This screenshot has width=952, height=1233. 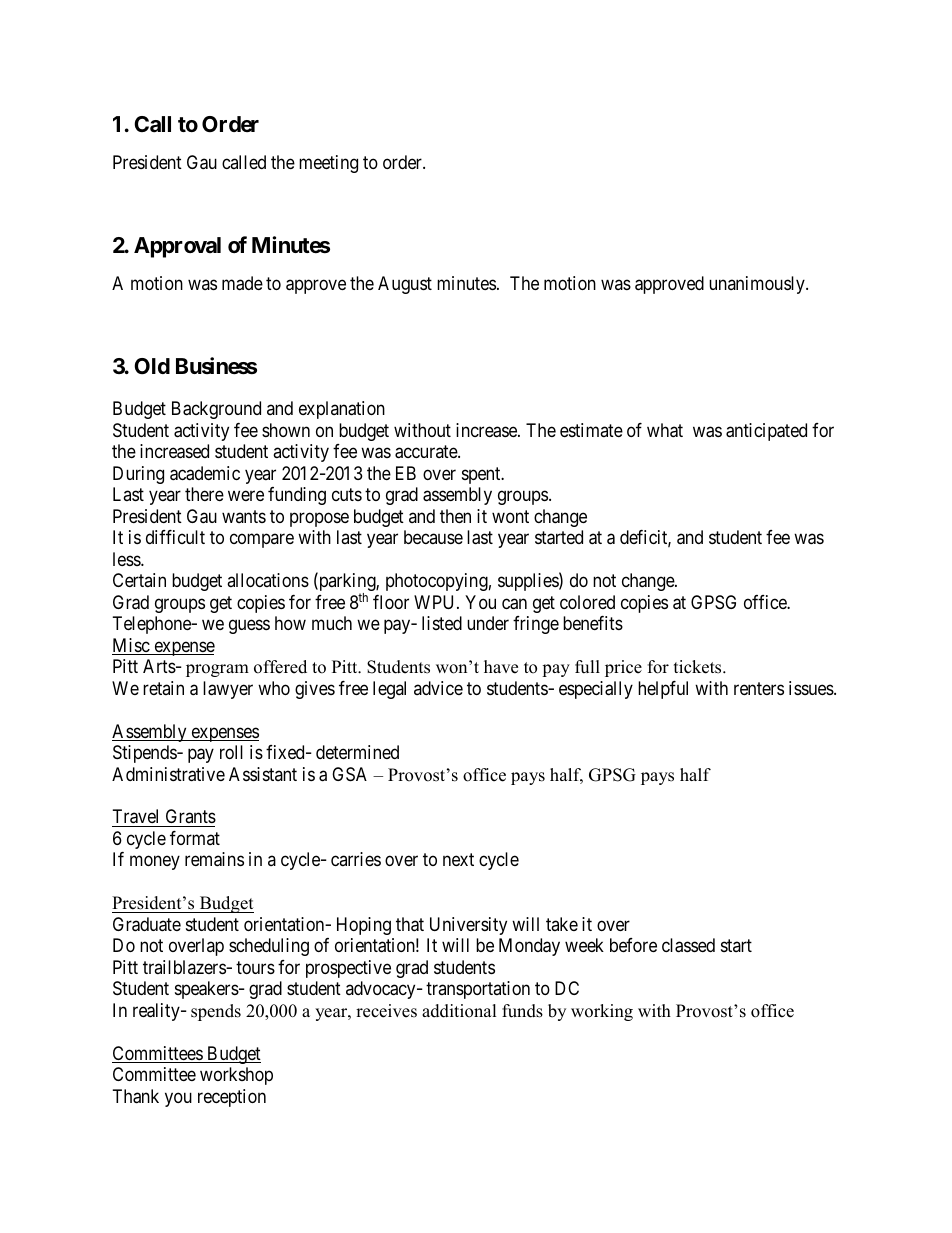 What do you see at coordinates (204, 494) in the screenshot?
I see `there` at bounding box center [204, 494].
